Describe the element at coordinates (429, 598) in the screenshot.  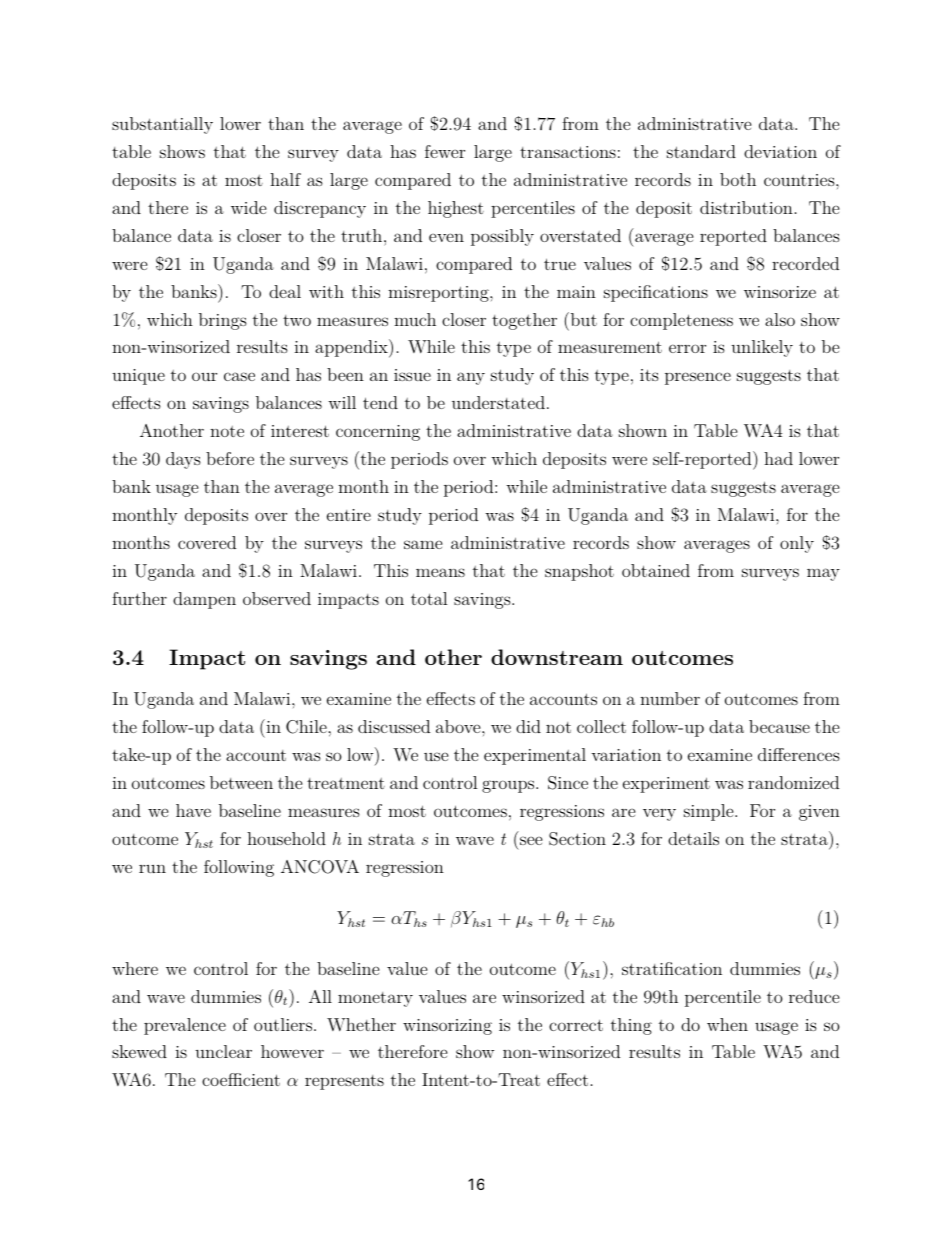
I see `total` at that location.
